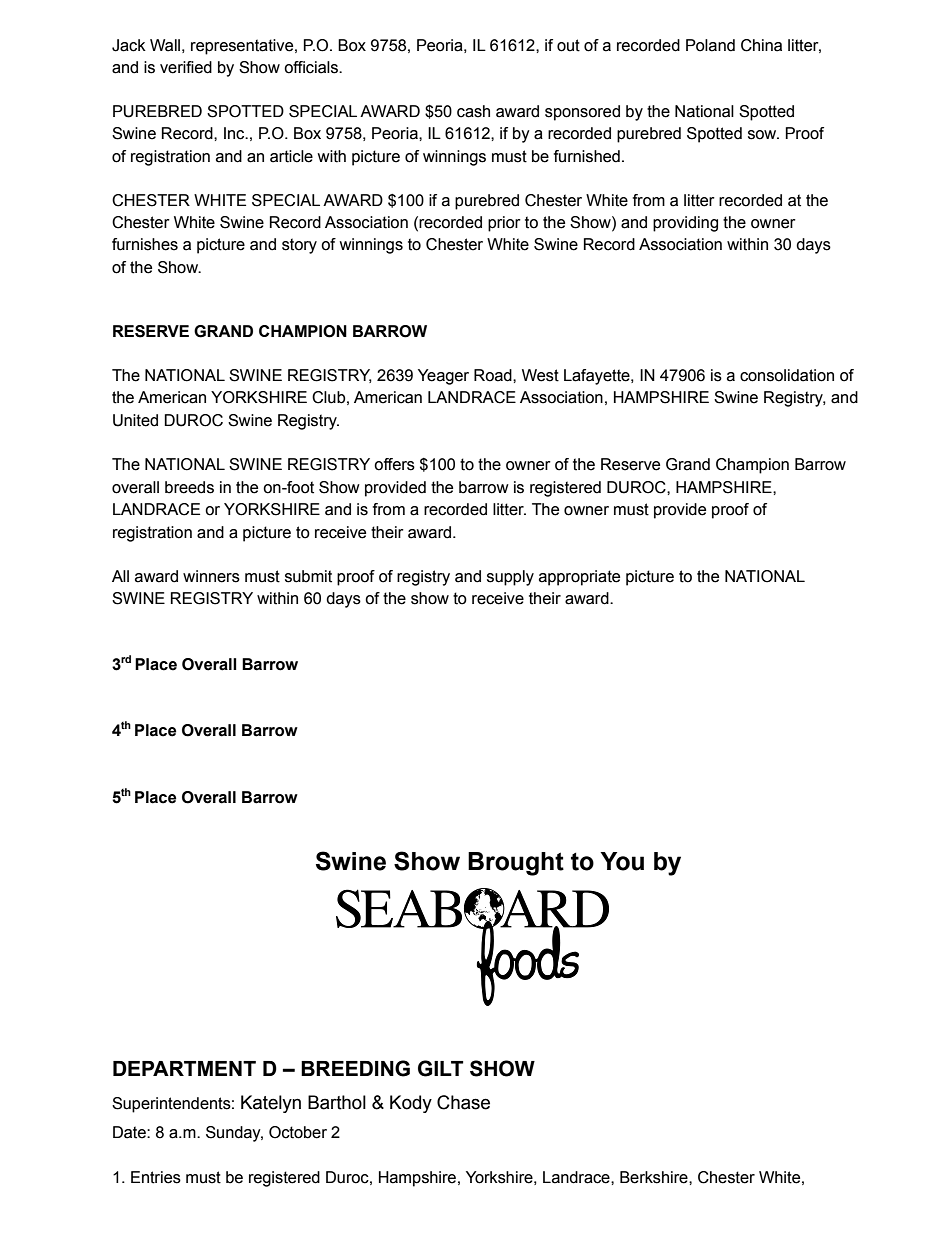  What do you see at coordinates (710, 45) in the screenshot?
I see `Poland` at bounding box center [710, 45].
